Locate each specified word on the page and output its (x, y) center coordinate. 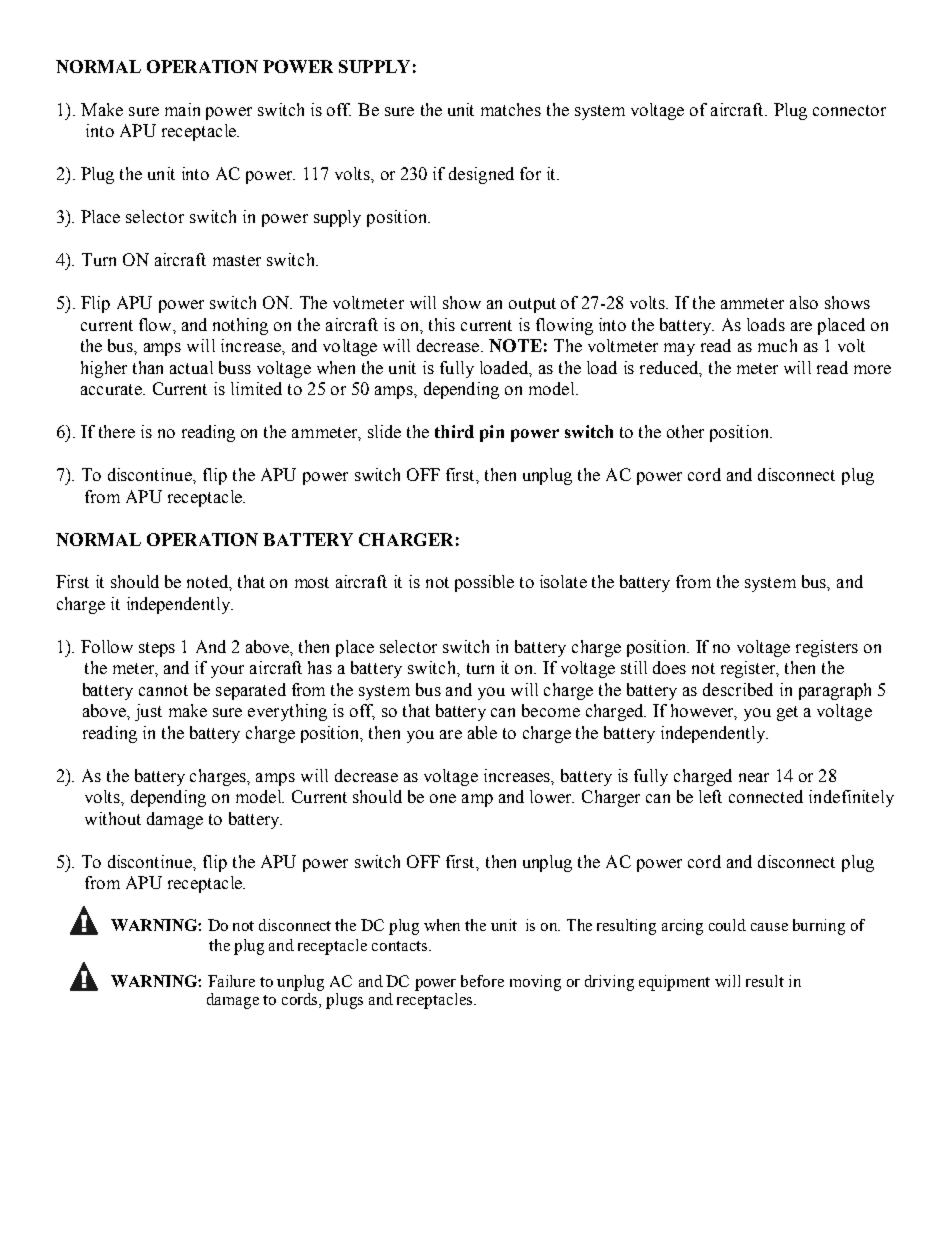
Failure (231, 981)
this (442, 324)
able (482, 732)
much (777, 345)
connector (849, 110)
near (754, 777)
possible (484, 583)
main (182, 109)
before (482, 981)
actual (191, 367)
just (148, 712)
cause (769, 927)
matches (511, 109)
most (312, 582)
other (685, 431)
